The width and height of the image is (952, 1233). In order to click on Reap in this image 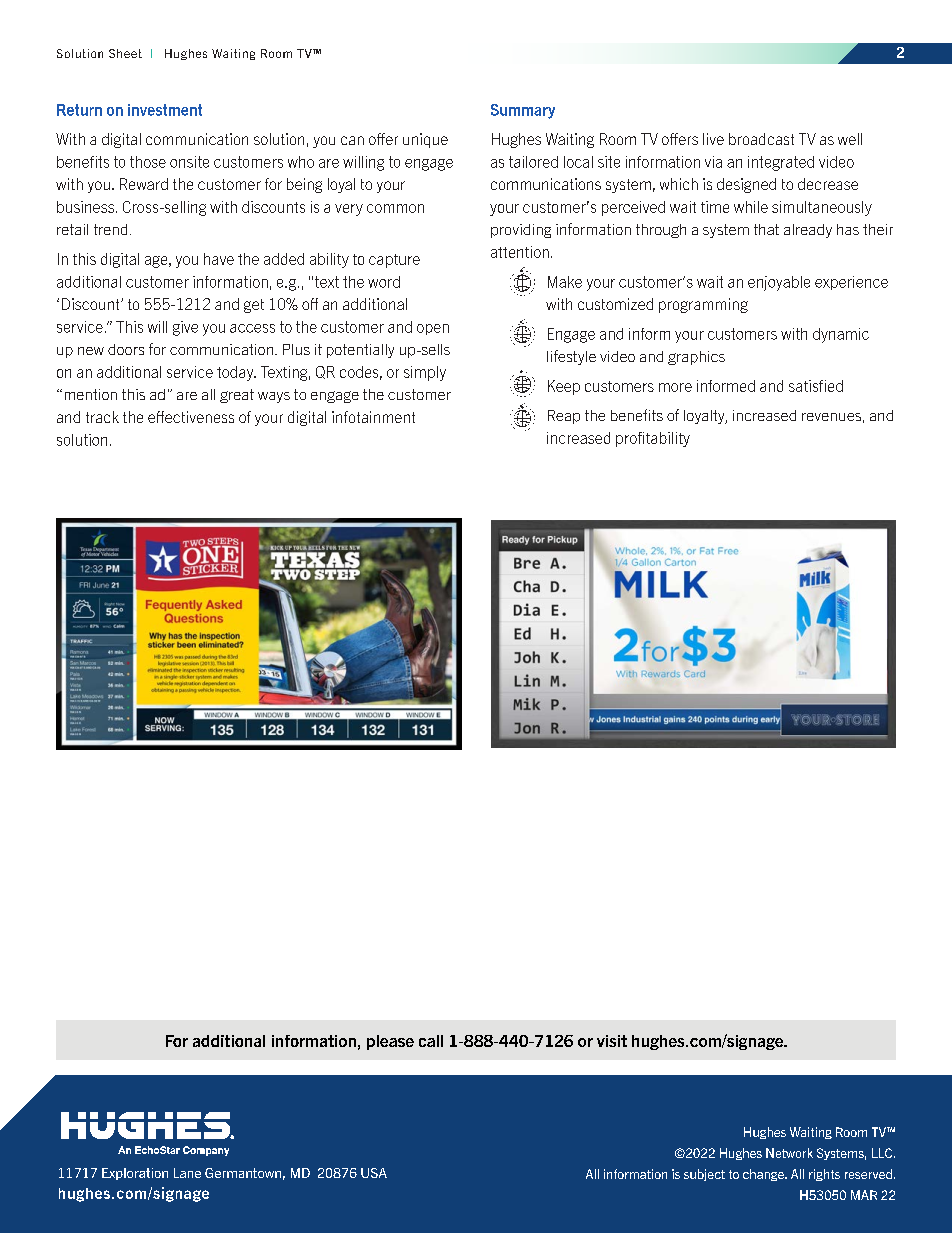, I will do `click(564, 417)`.
